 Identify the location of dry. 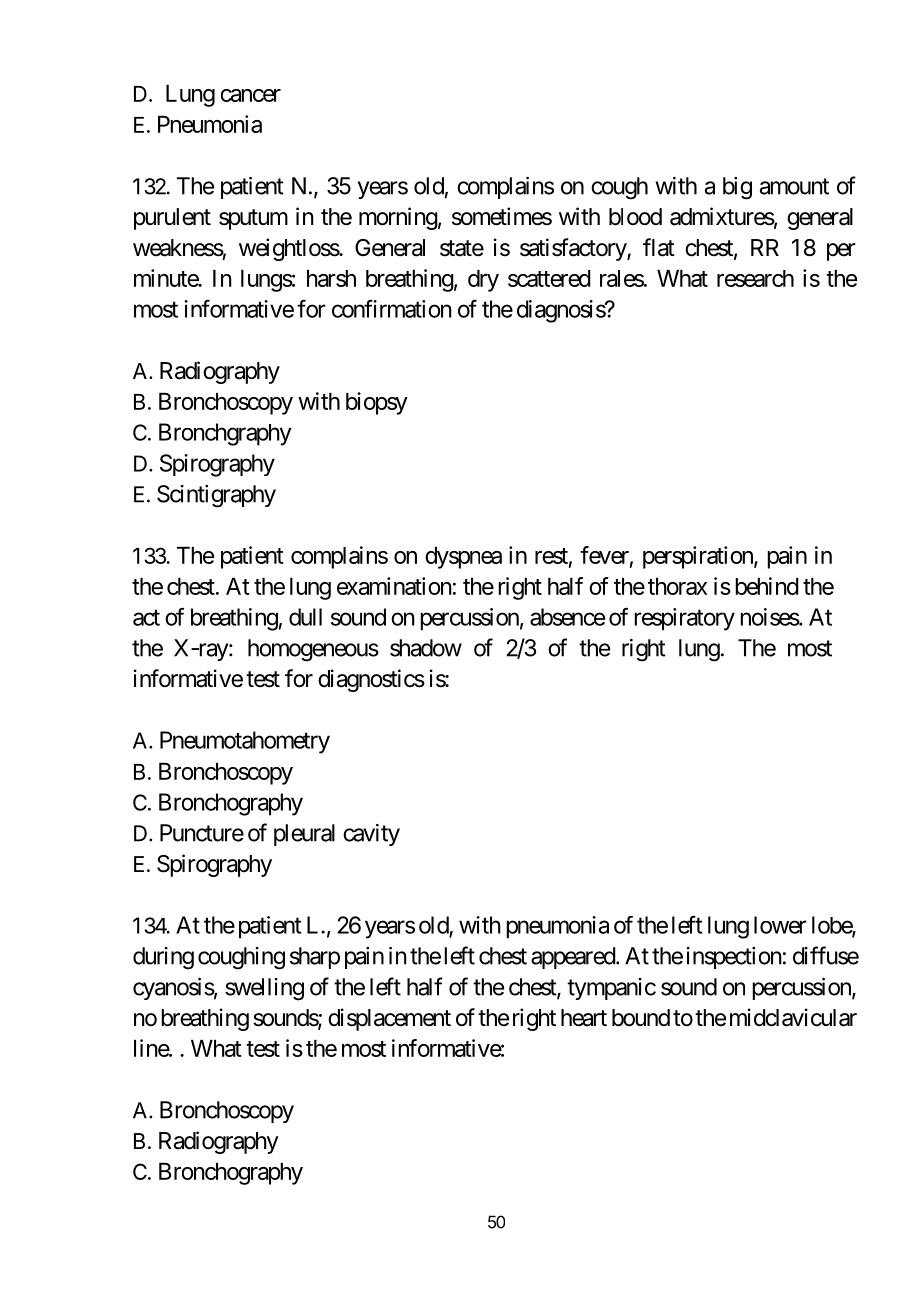
(483, 281).
